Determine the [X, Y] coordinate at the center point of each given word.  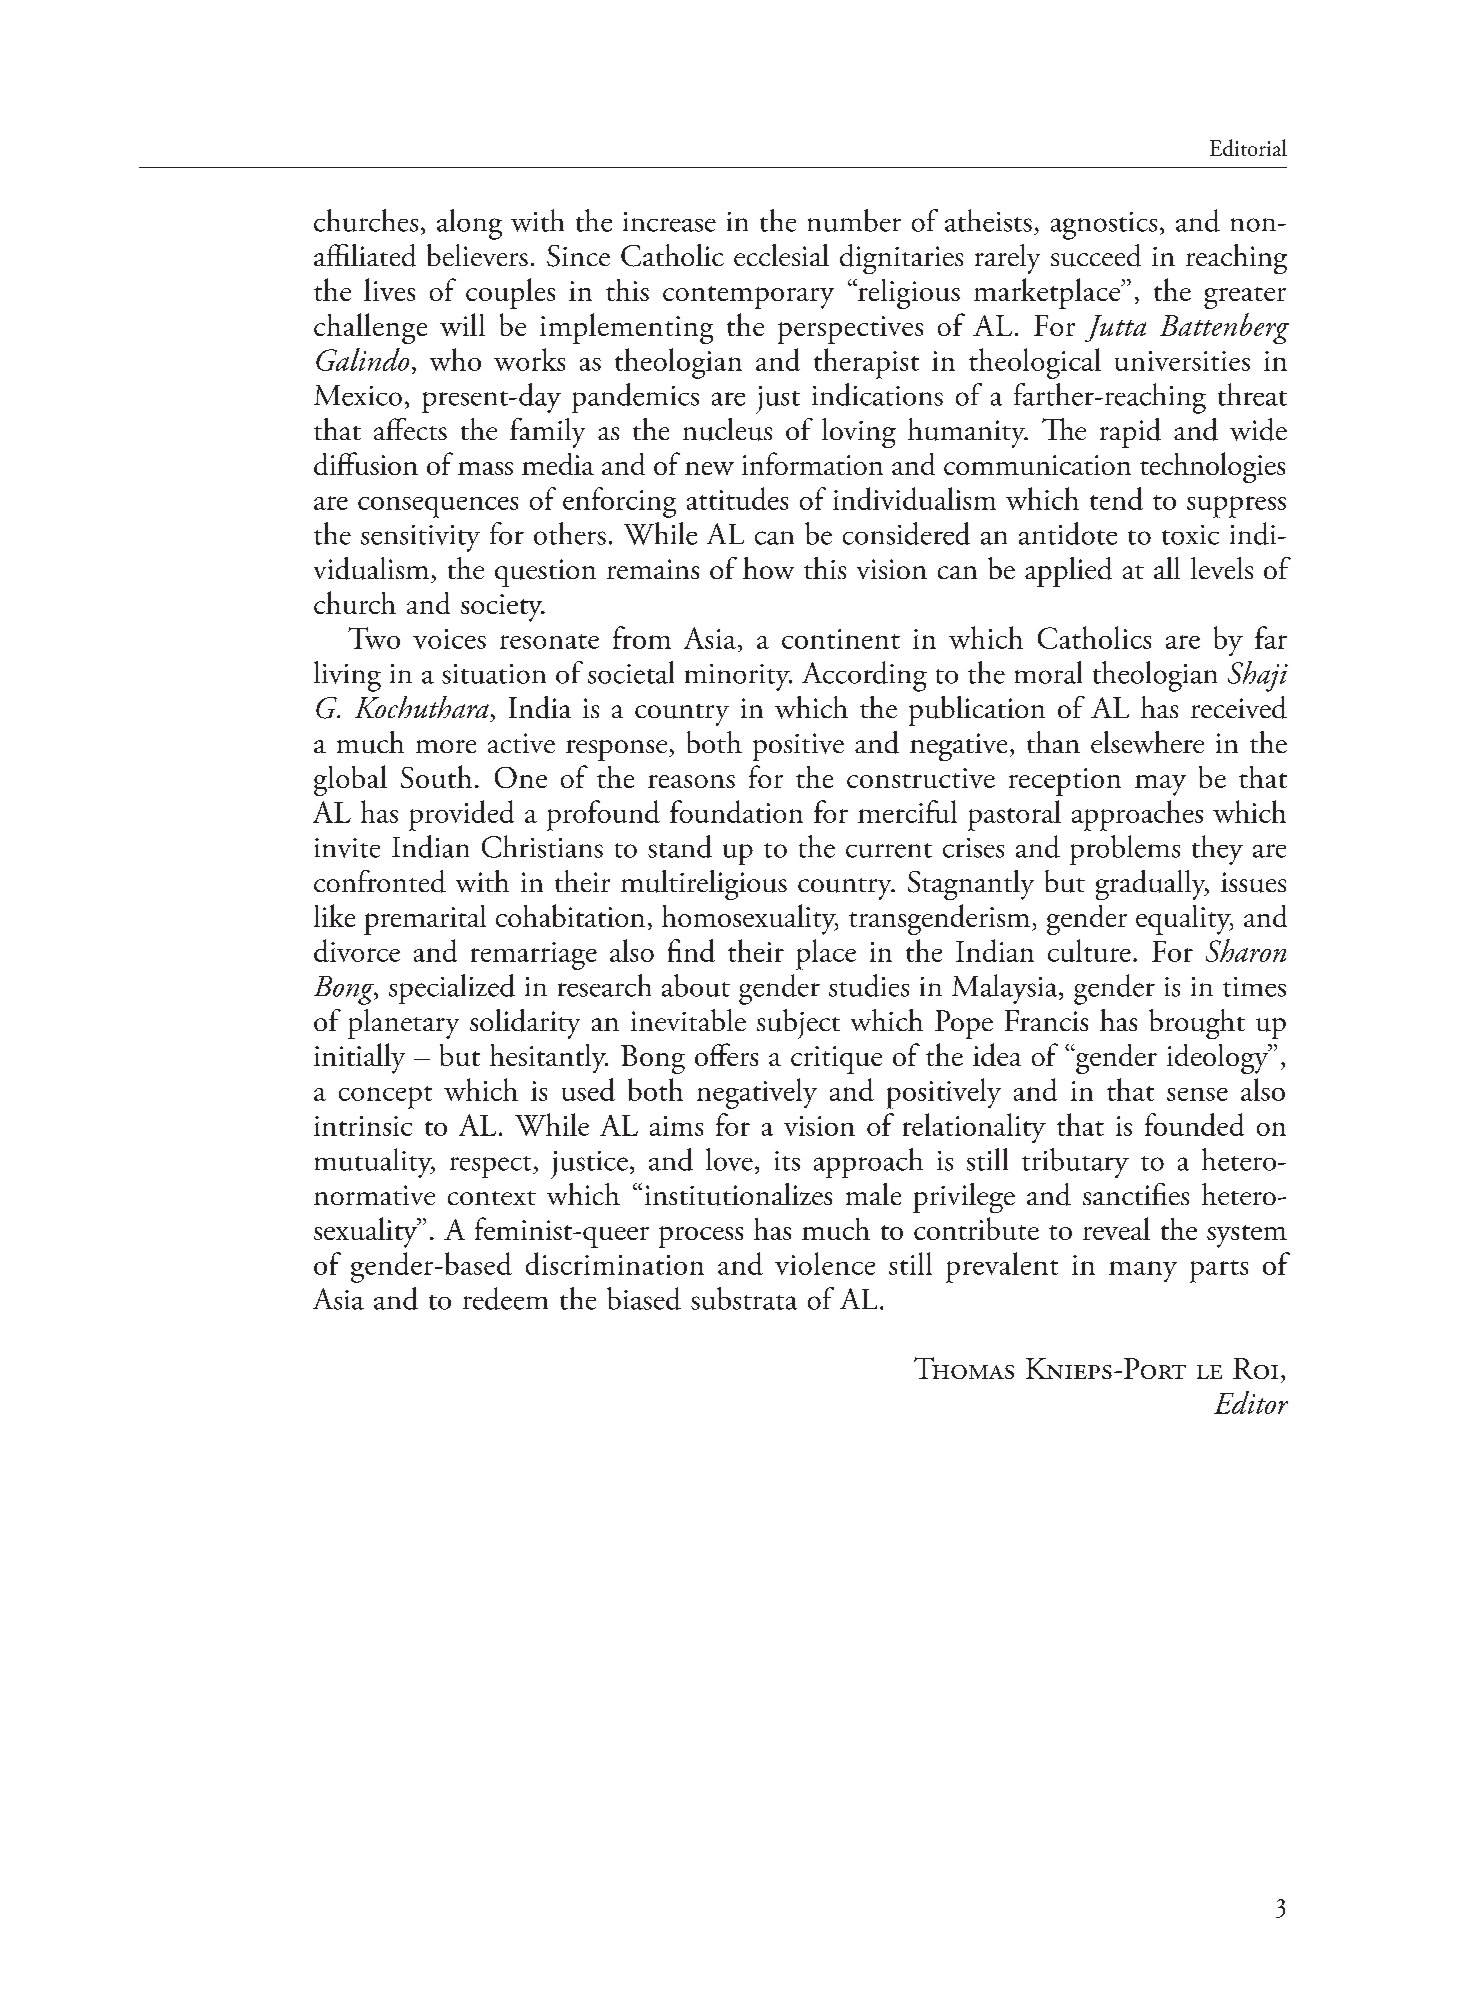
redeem [505, 1298]
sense [1197, 1094]
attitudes [737, 498]
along [469, 224]
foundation [736, 811]
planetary [403, 1024]
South [436, 776]
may [1160, 785]
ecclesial [781, 255]
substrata [744, 1298]
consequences [438, 507]
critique [836, 1060]
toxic [1190, 535]
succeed [1096, 255]
